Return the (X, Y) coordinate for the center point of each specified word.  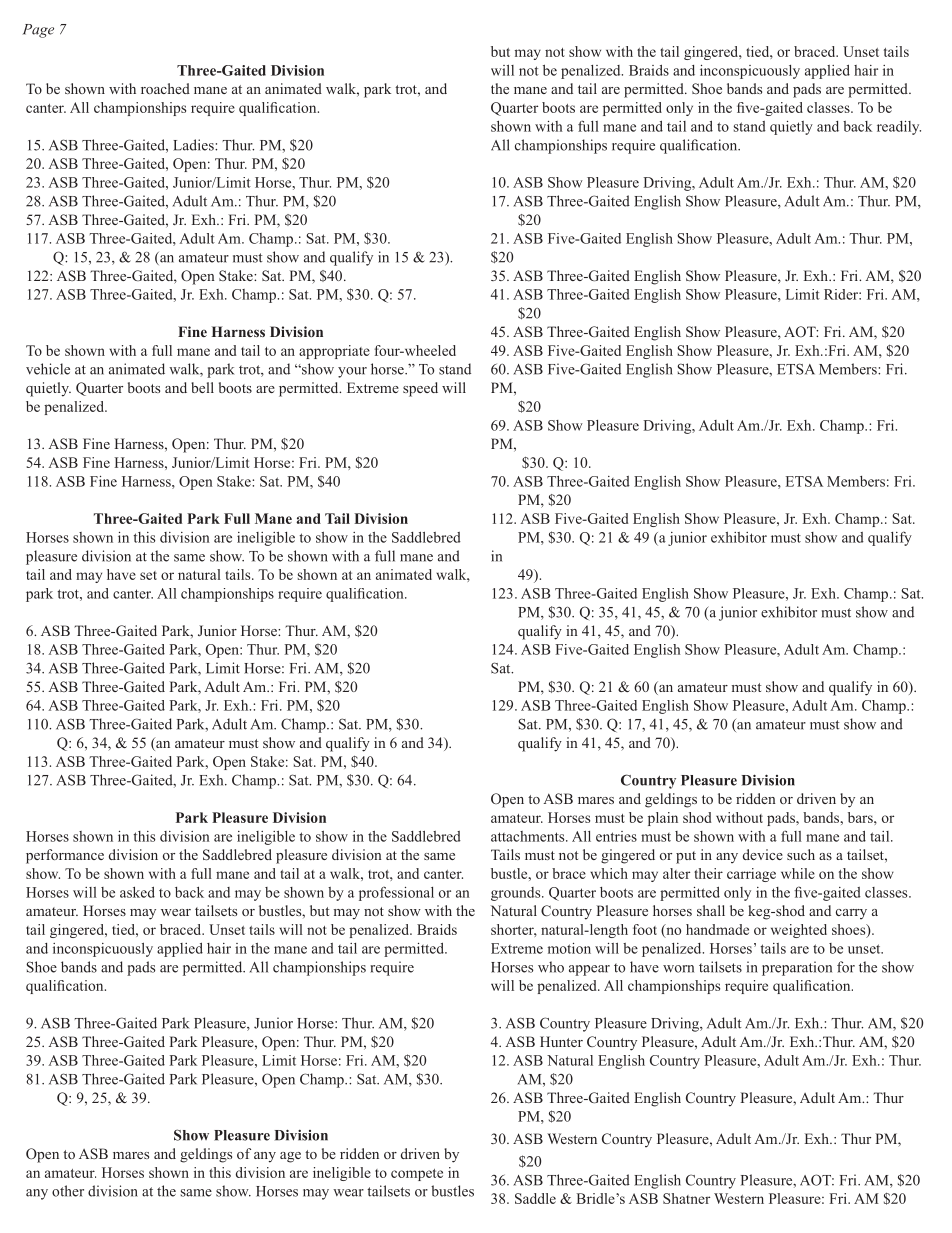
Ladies (194, 145)
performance (65, 856)
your (352, 372)
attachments (529, 836)
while (798, 873)
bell (202, 387)
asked (137, 892)
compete (417, 1175)
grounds (517, 894)
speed (420, 389)
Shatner (686, 1198)
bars (861, 817)
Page (38, 31)
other (68, 1191)
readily (899, 128)
